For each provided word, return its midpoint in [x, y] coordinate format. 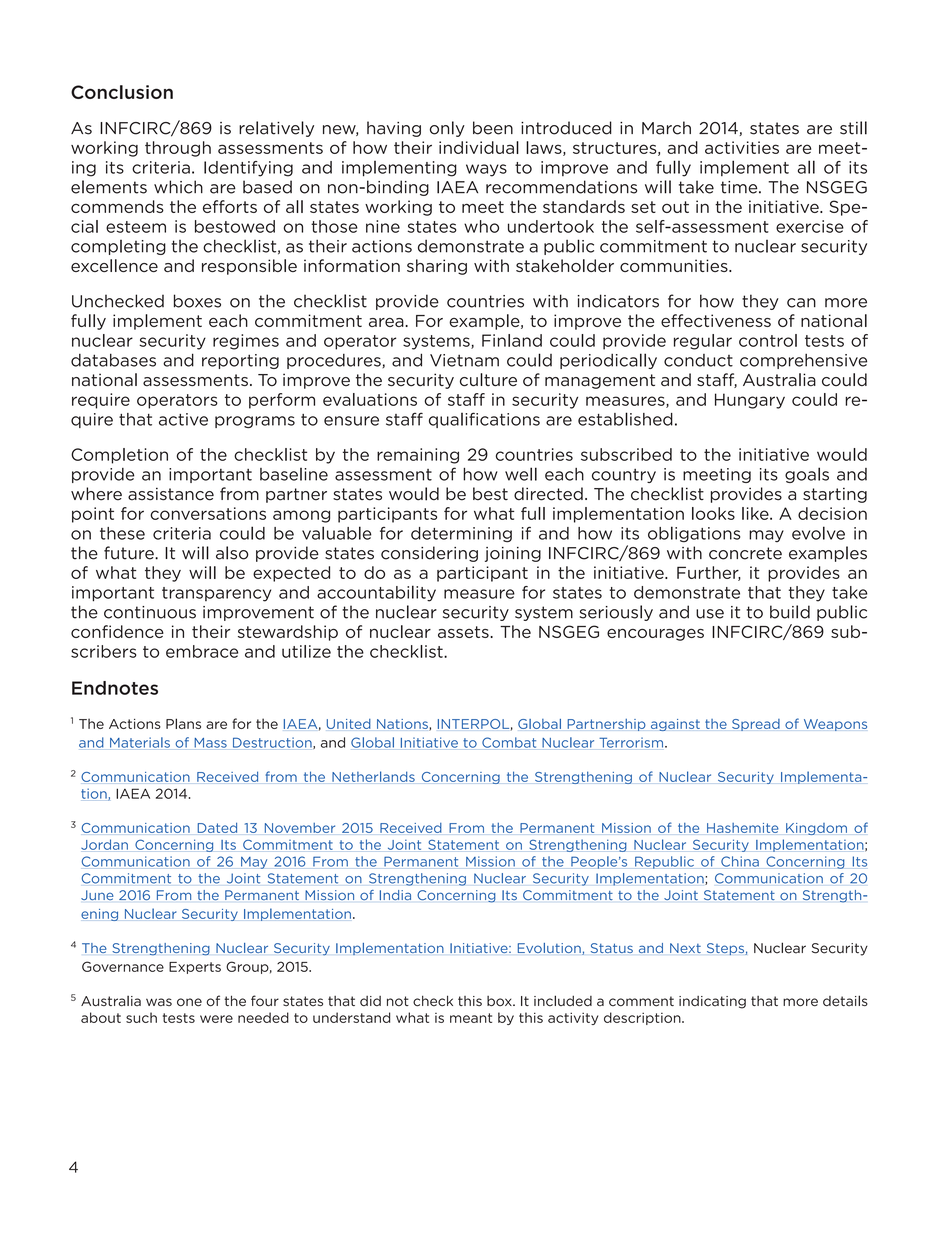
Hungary [750, 401]
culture [488, 380]
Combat [509, 742]
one [189, 1002]
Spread [756, 725]
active [183, 419]
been [493, 128]
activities [742, 147]
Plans [183, 723]
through [178, 149]
